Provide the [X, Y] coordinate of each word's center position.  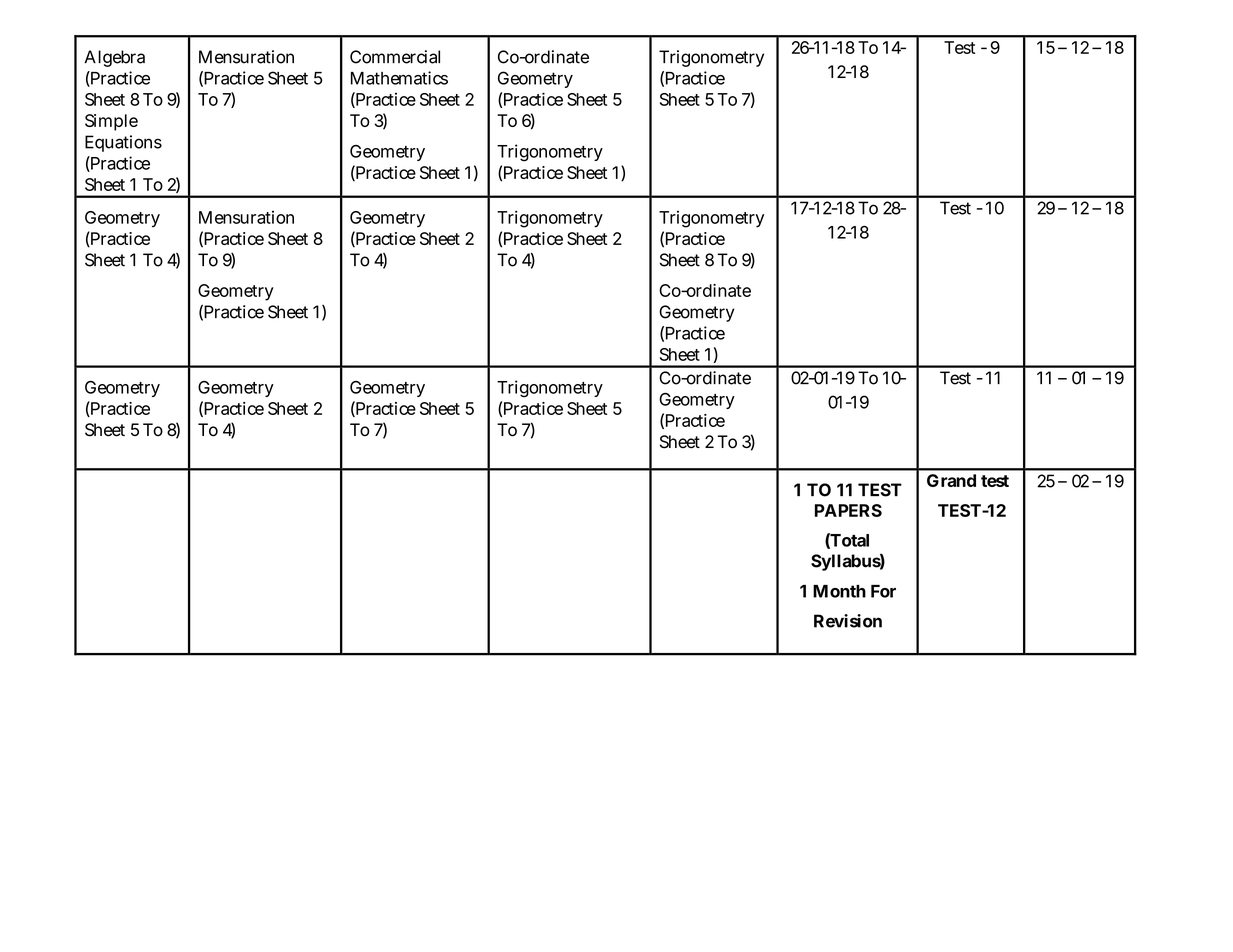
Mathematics [399, 78]
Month [839, 591]
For [883, 591]
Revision [848, 621]
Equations [123, 143]
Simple [111, 122]
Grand [951, 480]
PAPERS [848, 510]
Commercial [395, 57]
